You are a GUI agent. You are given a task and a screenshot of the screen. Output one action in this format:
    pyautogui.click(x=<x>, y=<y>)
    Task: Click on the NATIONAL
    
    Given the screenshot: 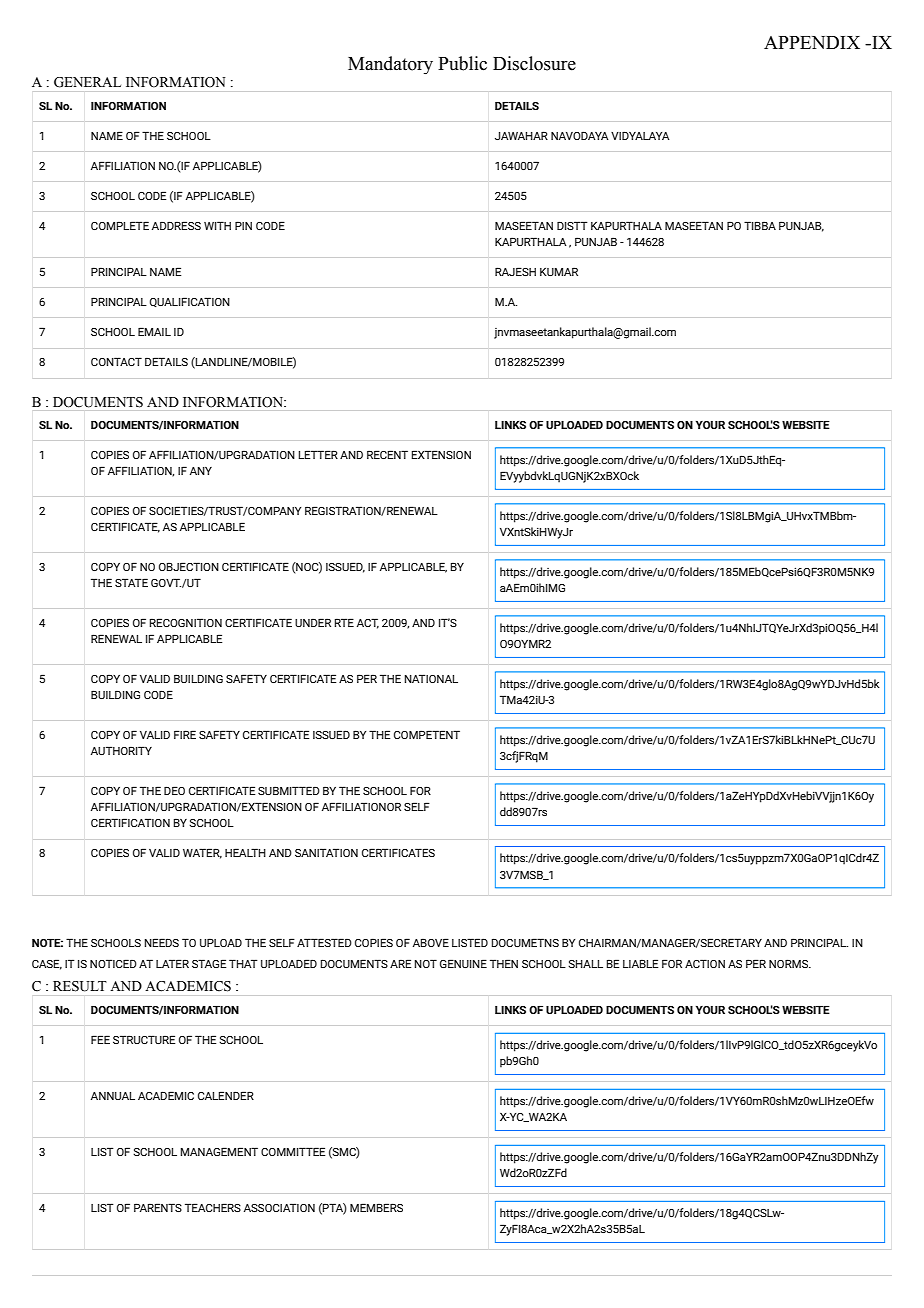 What is the action you would take?
    pyautogui.click(x=431, y=678)
